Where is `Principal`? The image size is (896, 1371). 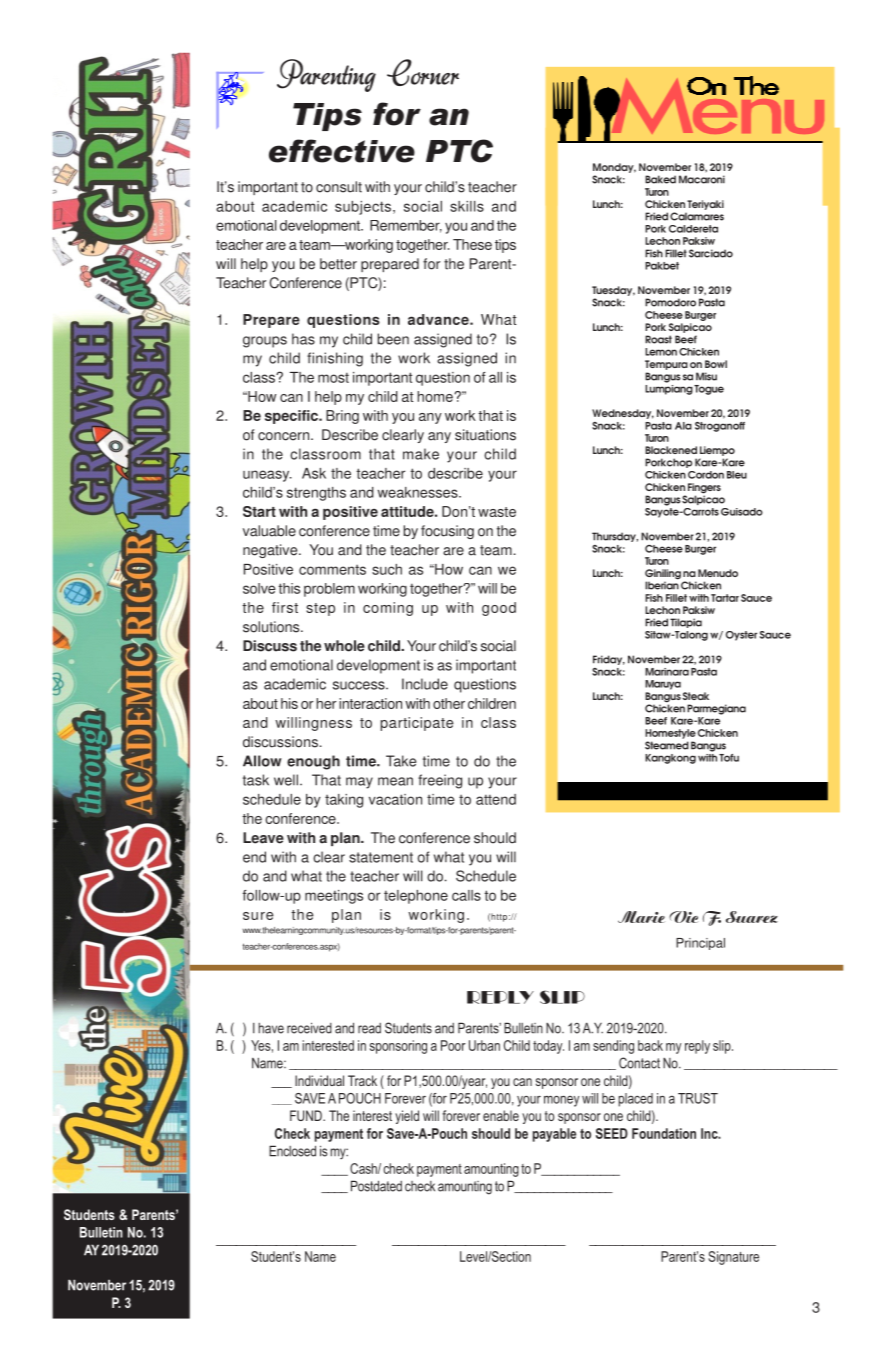 Principal is located at coordinates (700, 944).
